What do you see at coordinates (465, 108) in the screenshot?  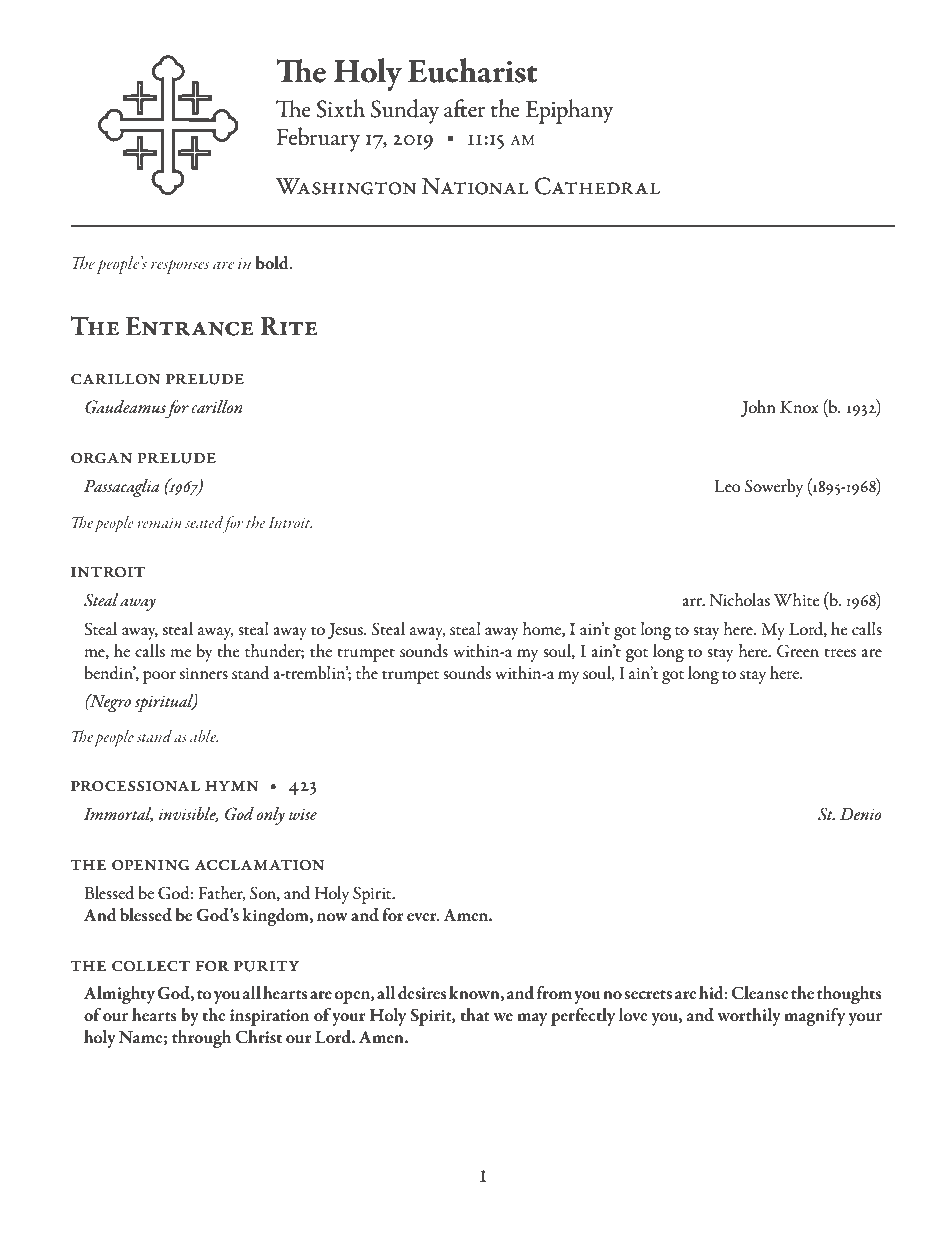 I see `after` at bounding box center [465, 108].
